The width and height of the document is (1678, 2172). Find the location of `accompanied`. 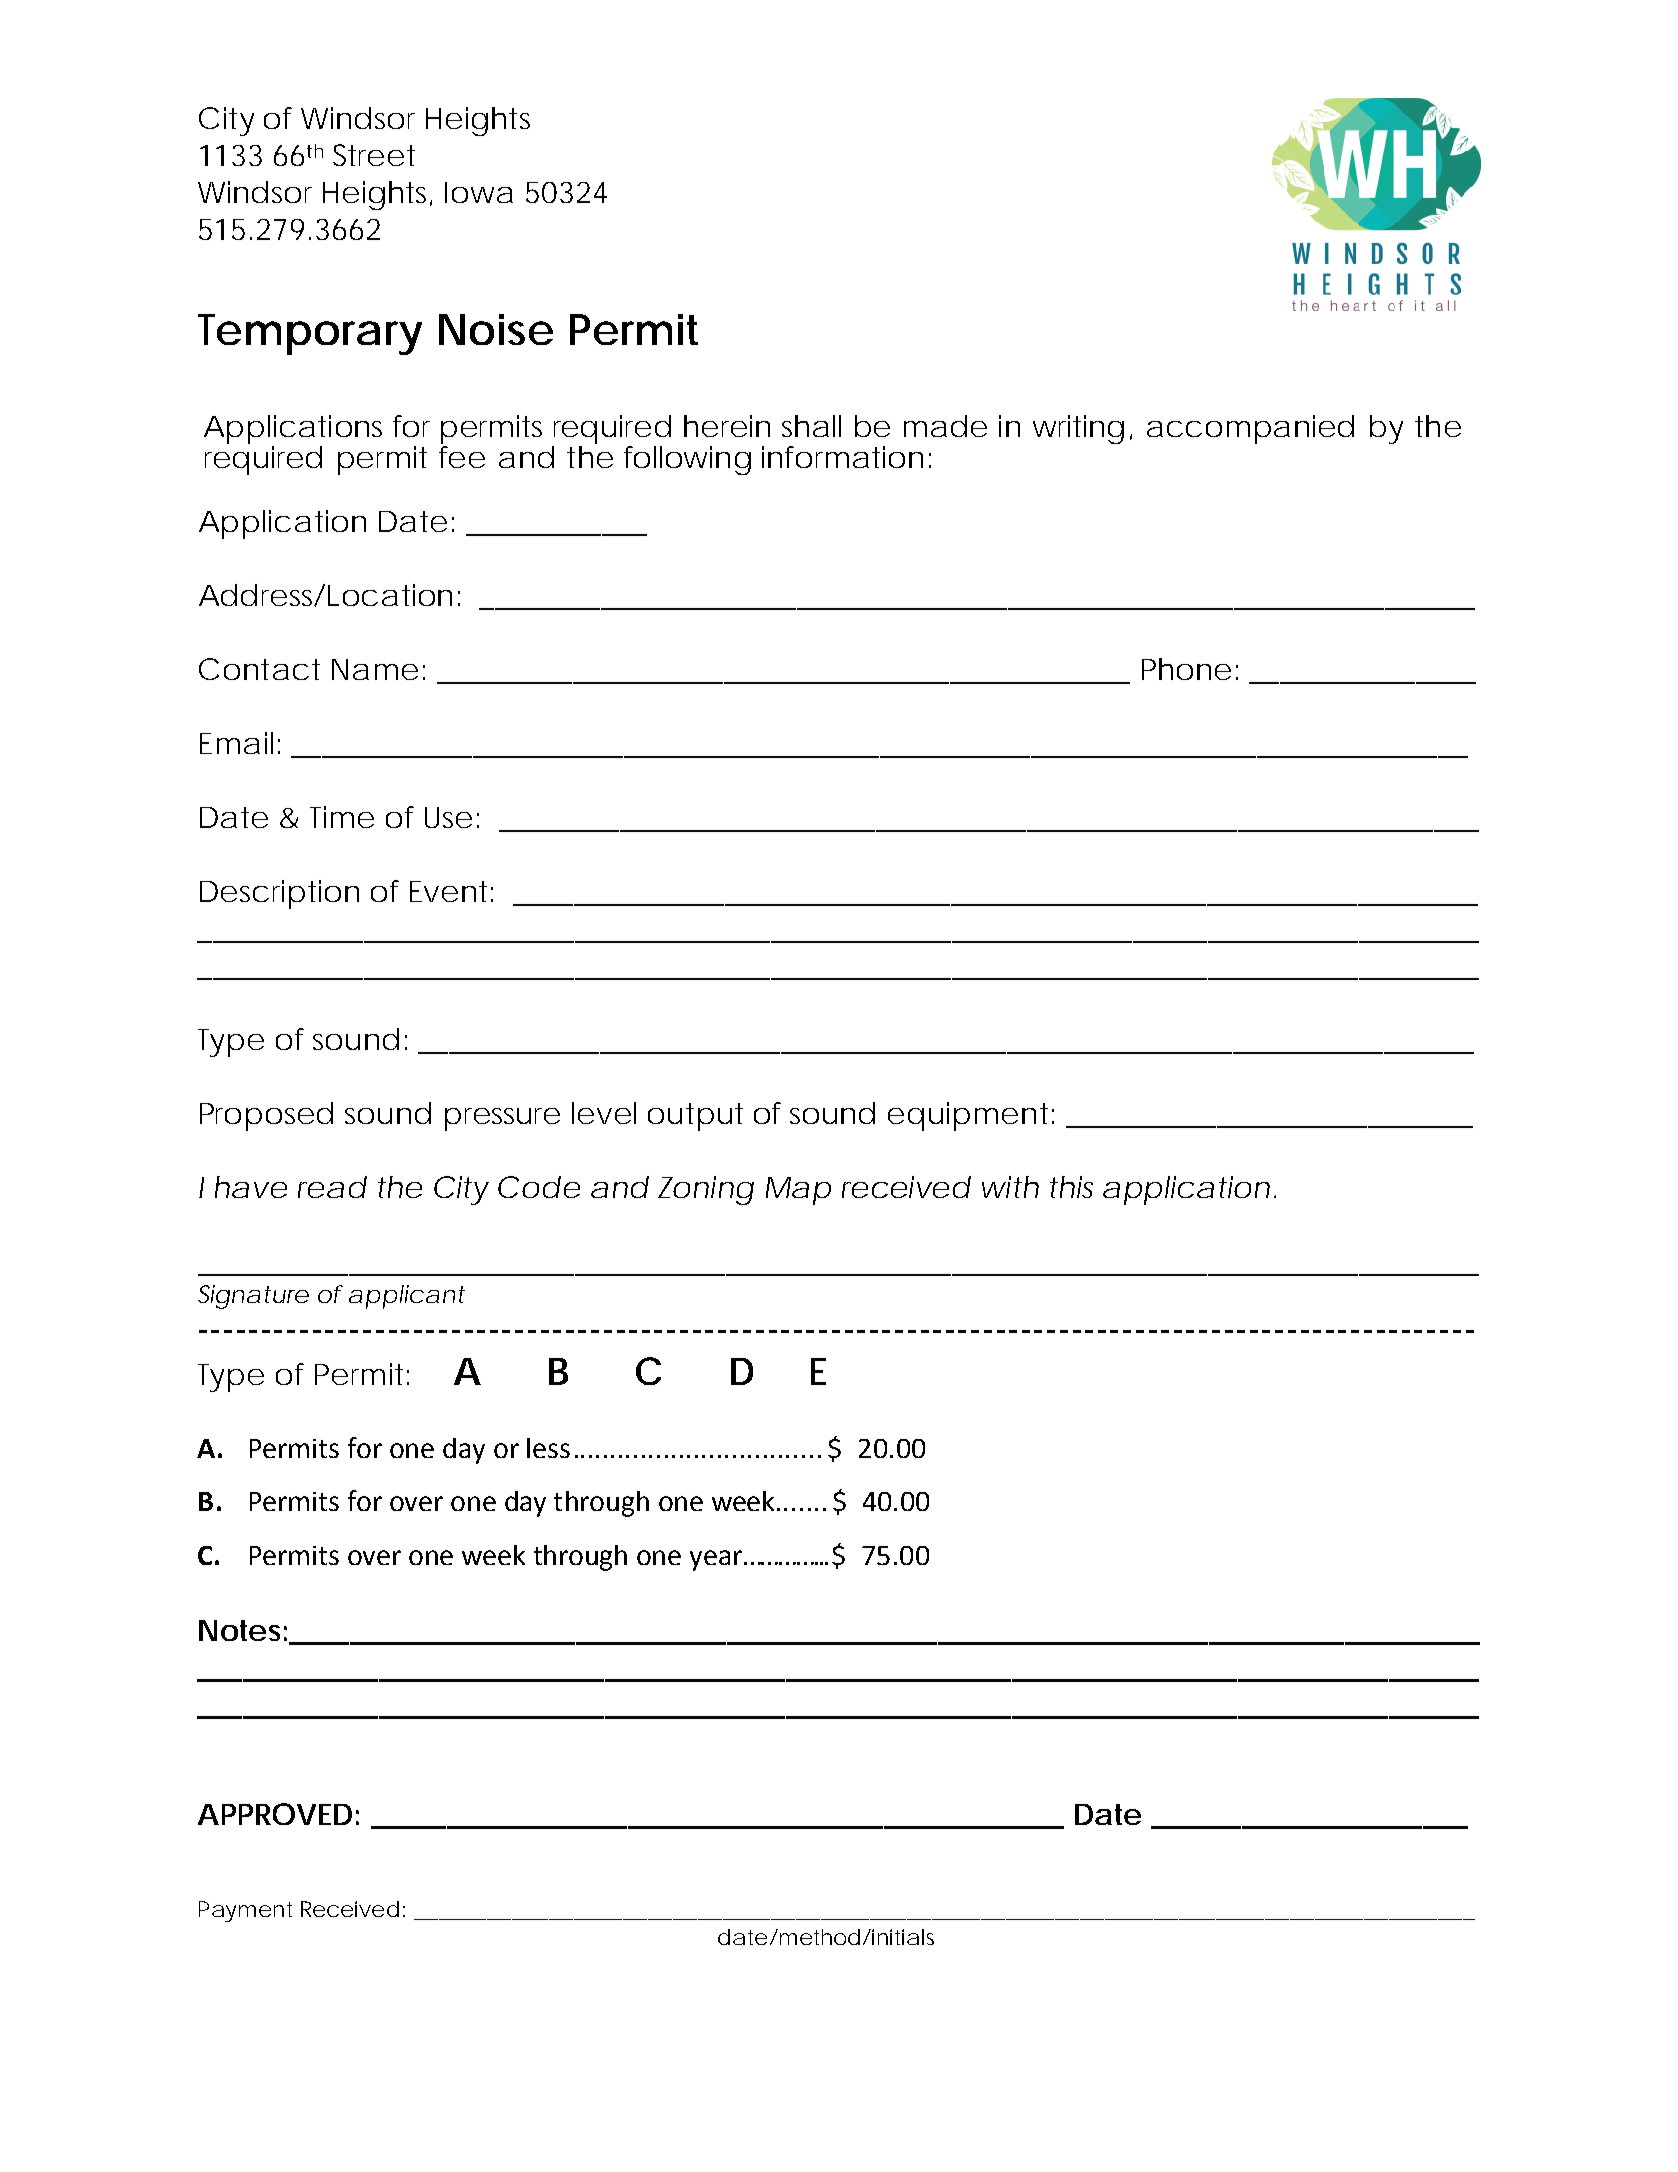

accompanied is located at coordinates (1248, 429).
